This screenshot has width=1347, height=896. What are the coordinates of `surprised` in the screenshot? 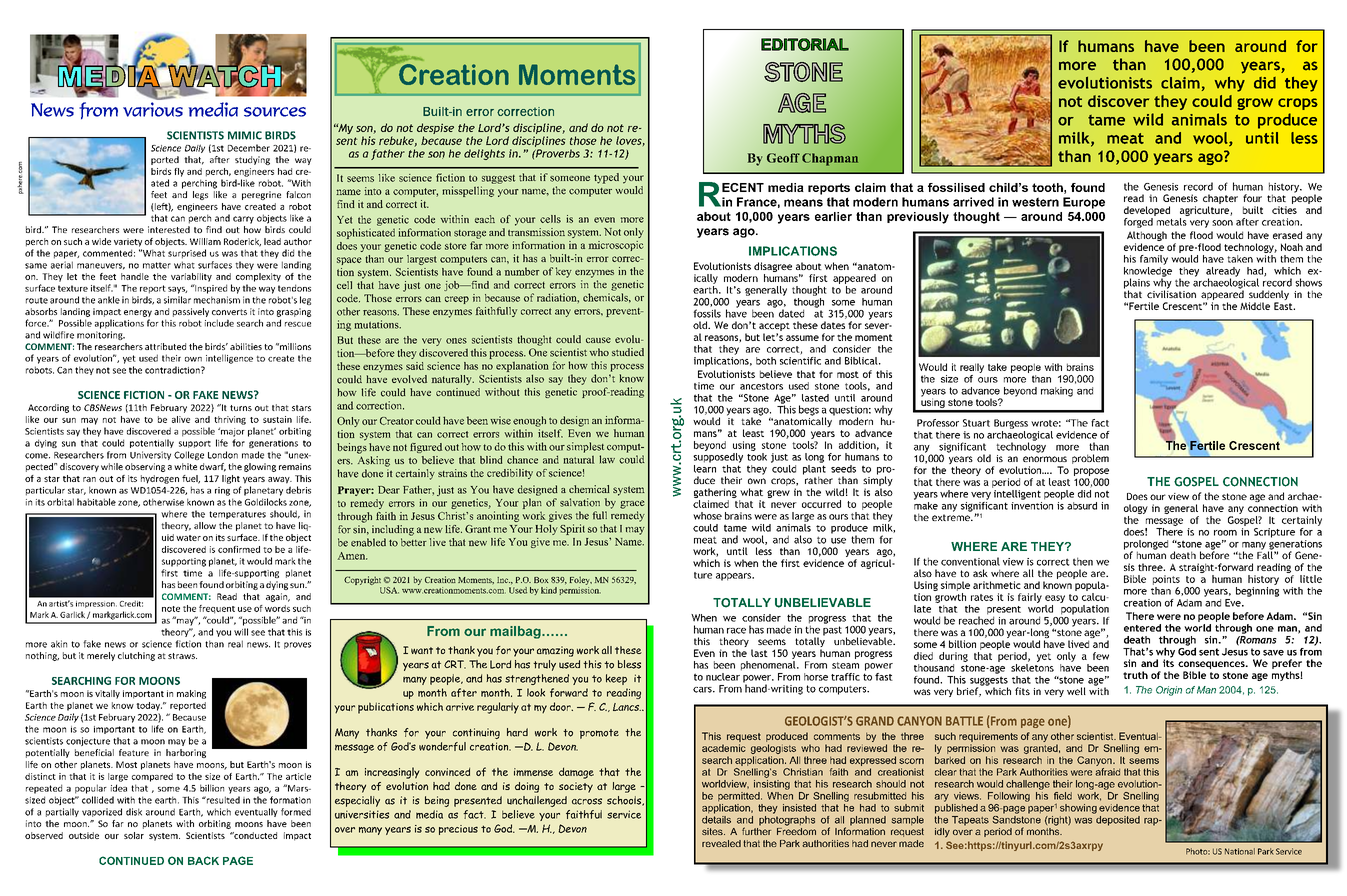 It's located at (187, 254).
